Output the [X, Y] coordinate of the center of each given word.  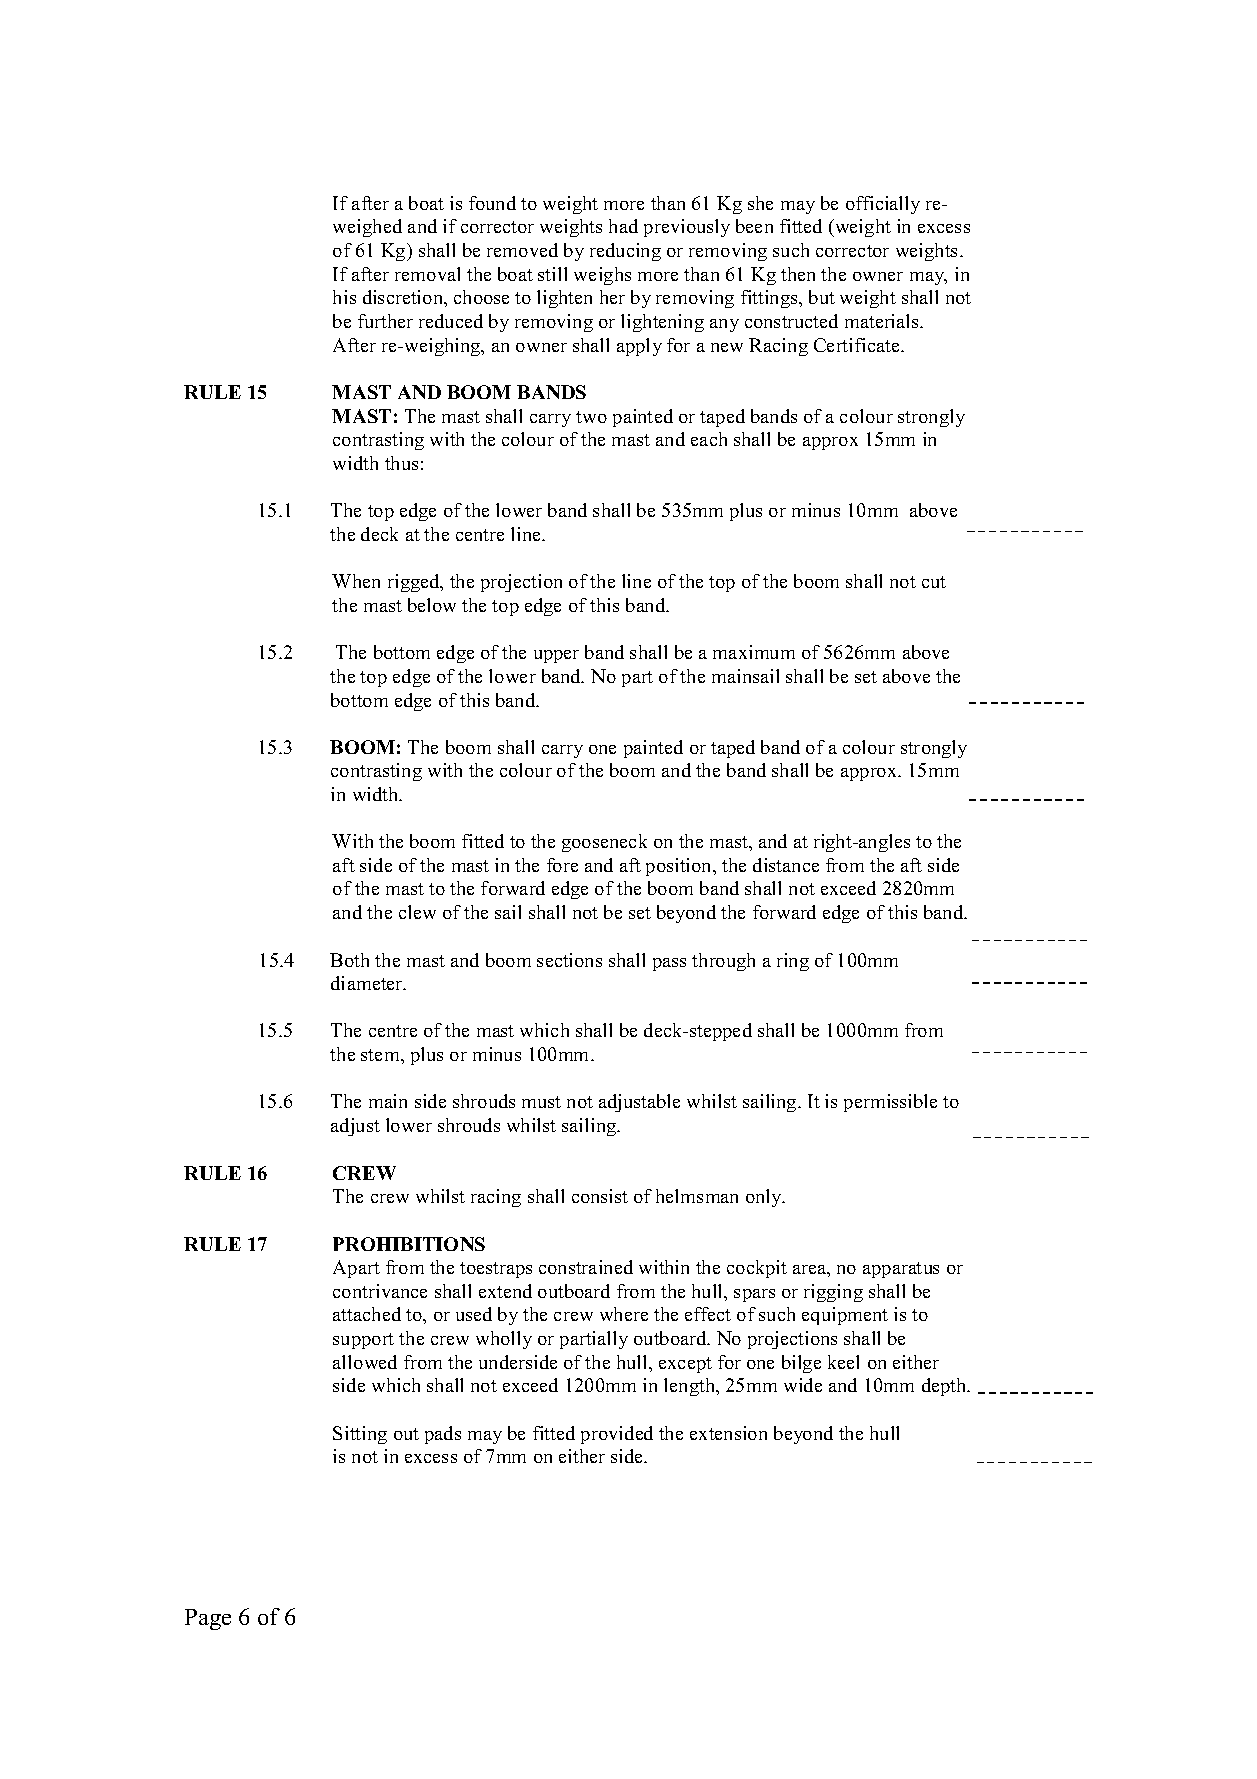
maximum [754, 652]
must [541, 1102]
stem [381, 1055]
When [356, 581]
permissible [890, 1103]
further [385, 321]
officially [883, 205]
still [552, 274]
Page [208, 1619]
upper [556, 656]
